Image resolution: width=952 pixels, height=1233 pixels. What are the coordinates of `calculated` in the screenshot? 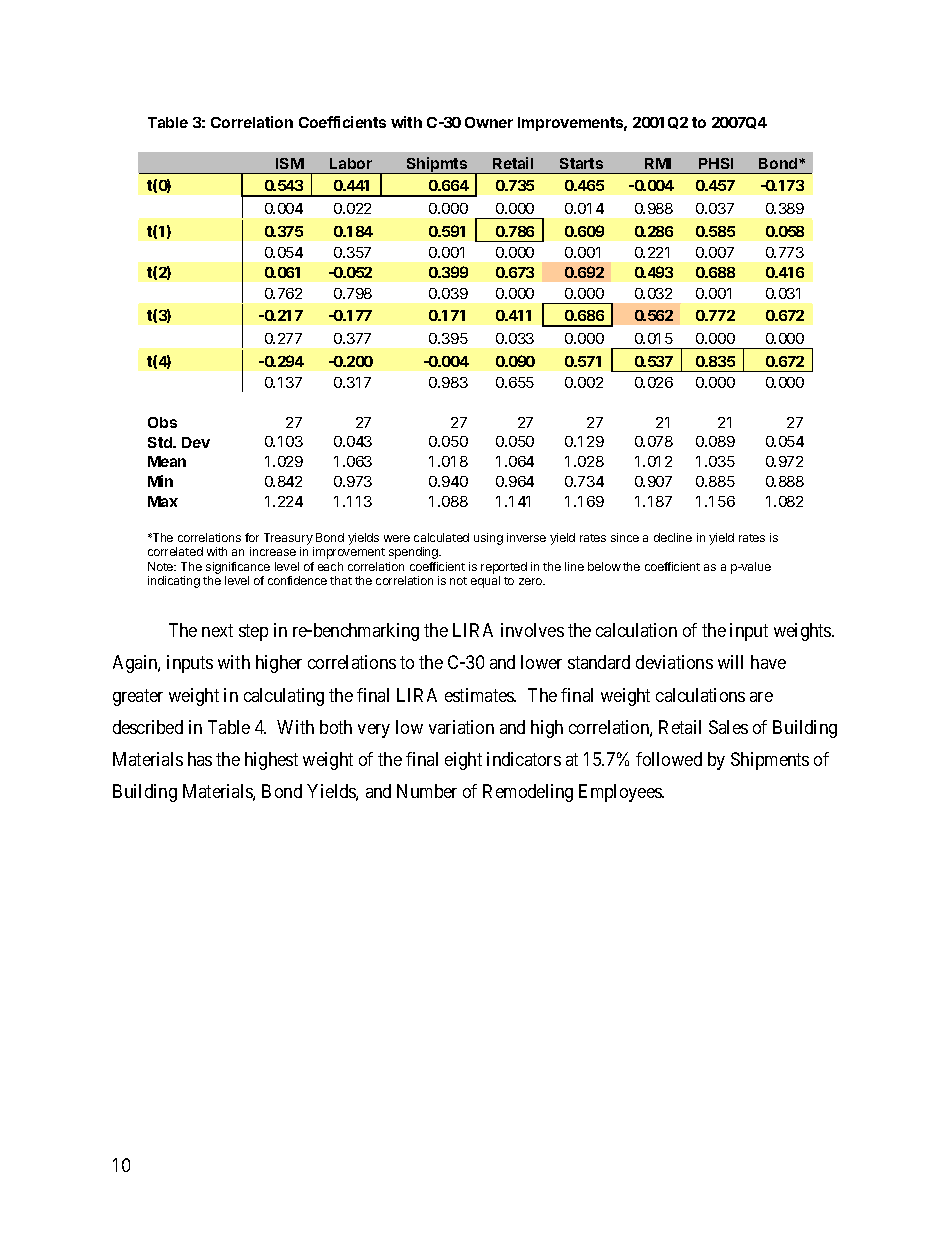 It's located at (441, 537).
